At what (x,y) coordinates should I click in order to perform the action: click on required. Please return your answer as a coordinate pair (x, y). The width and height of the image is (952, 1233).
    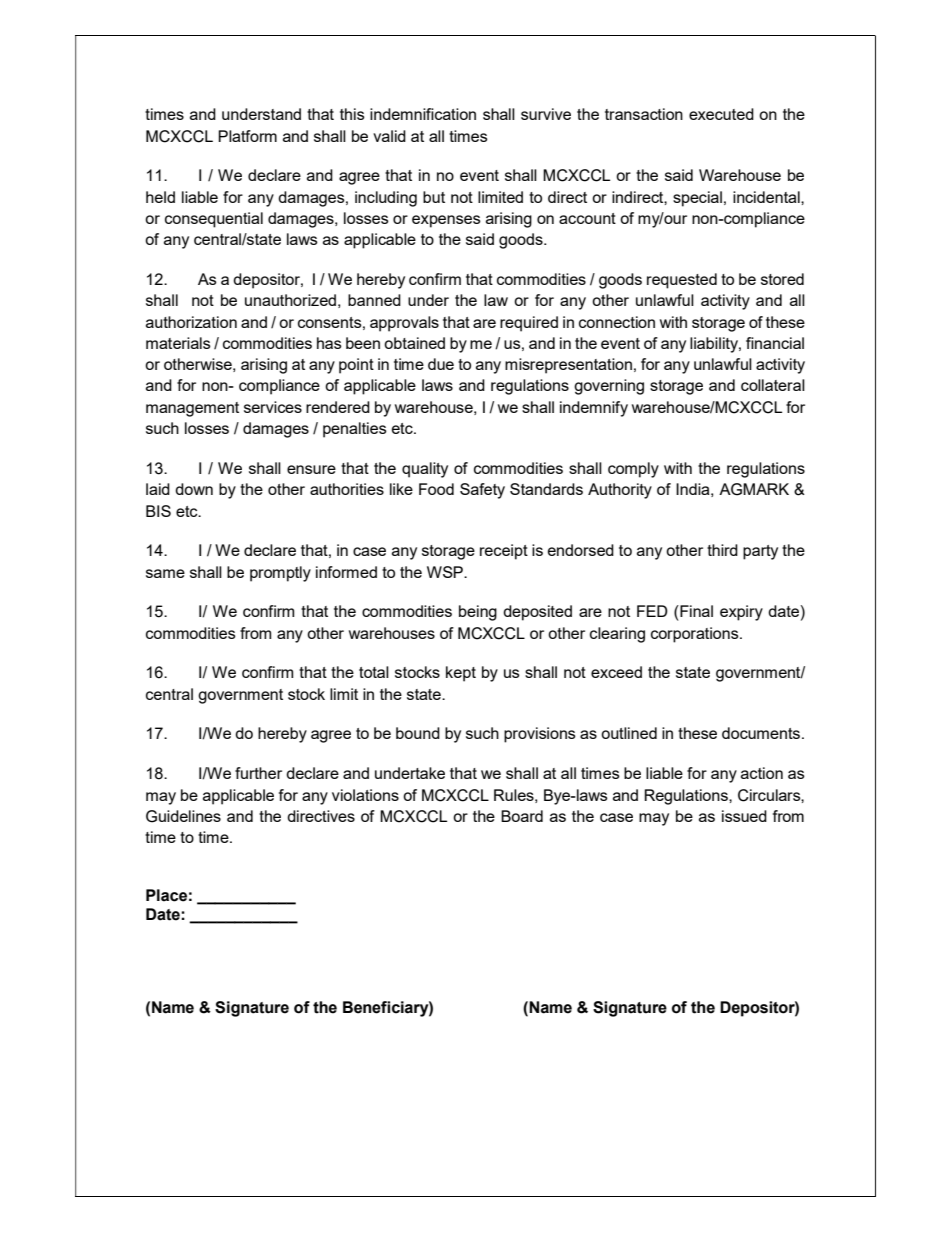
    Looking at the image, I should click on (529, 324).
